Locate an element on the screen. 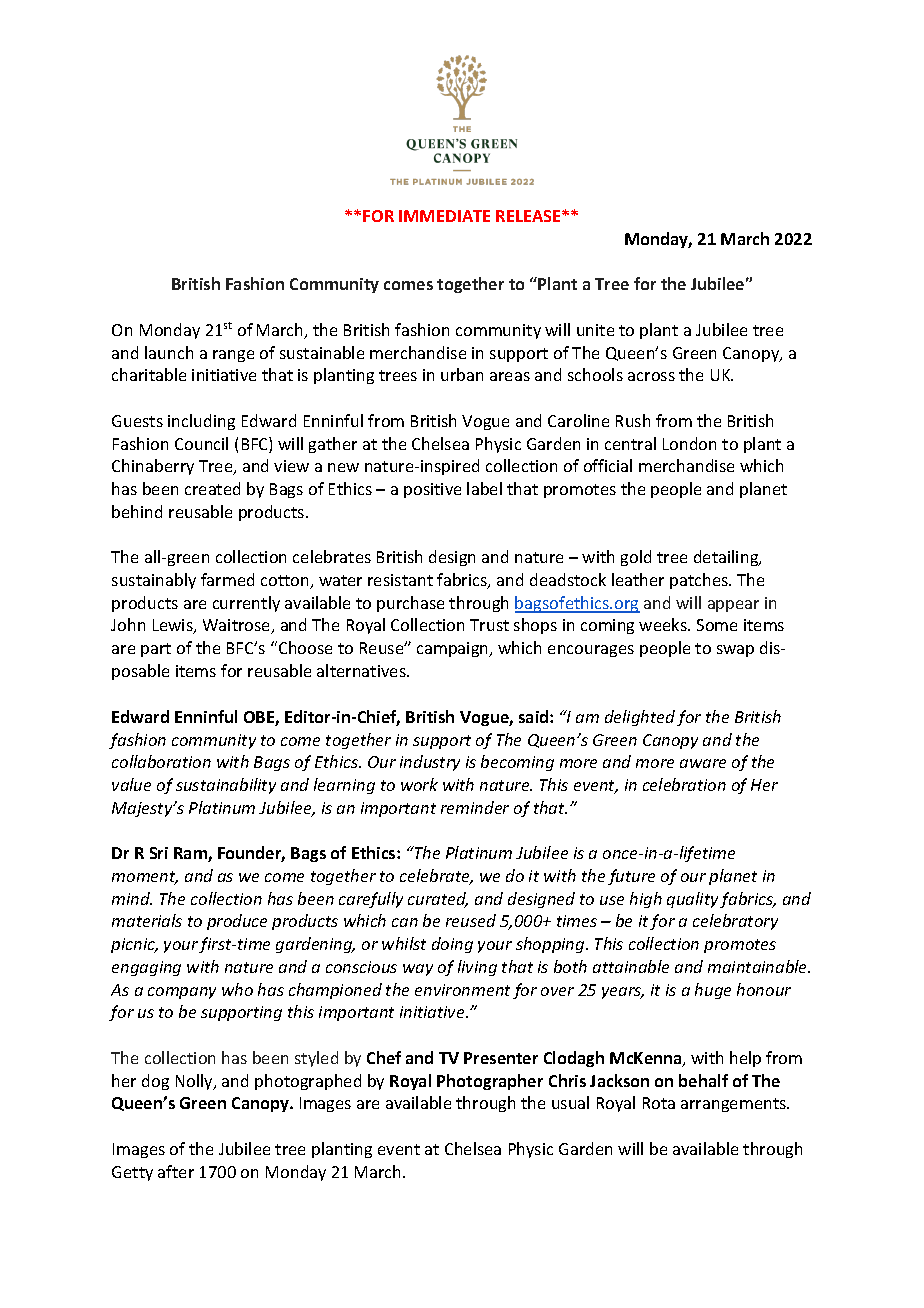  IMMEDIATE is located at coordinates (444, 216).
